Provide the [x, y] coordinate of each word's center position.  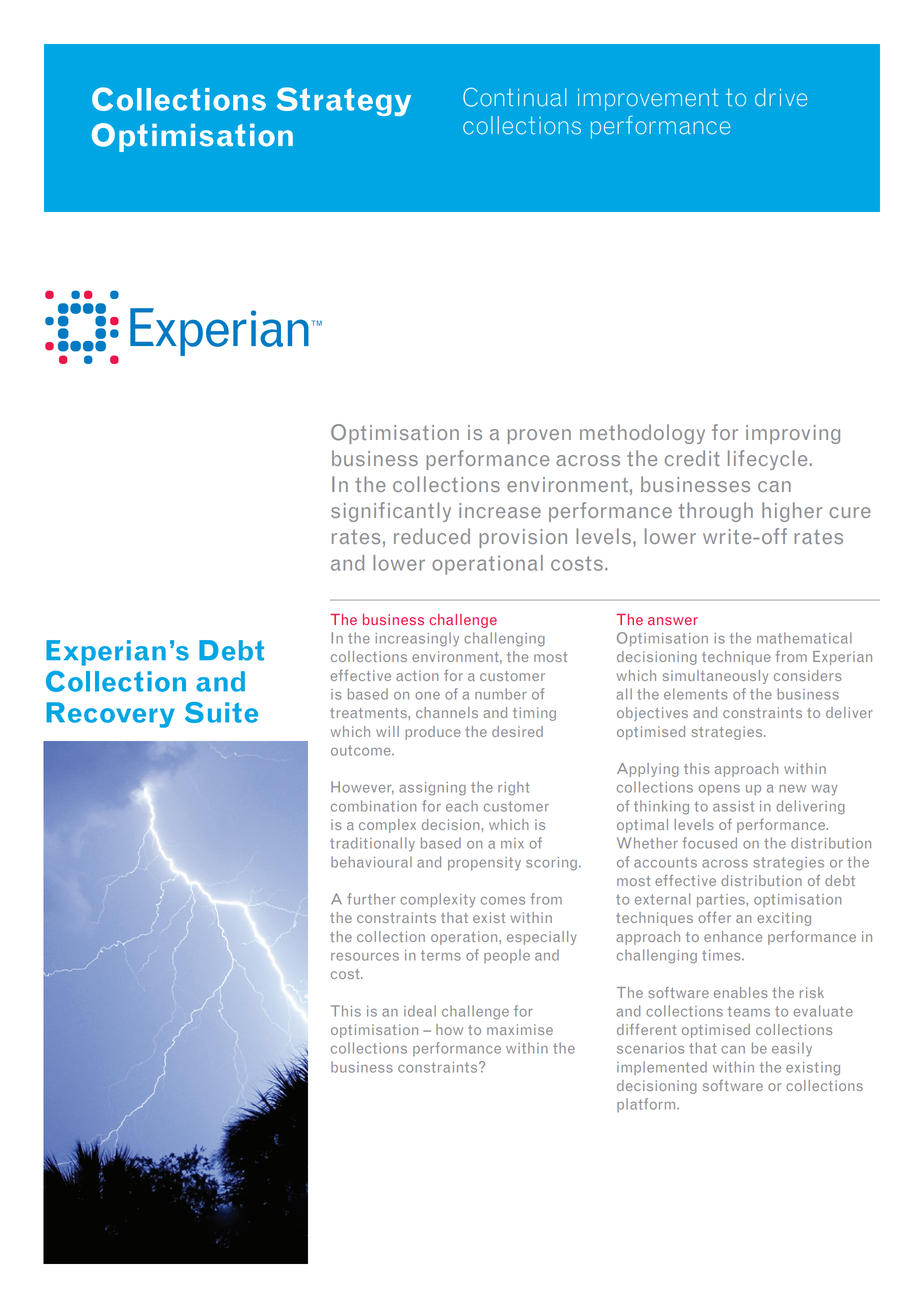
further [371, 899]
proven [539, 436]
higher [792, 512]
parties [722, 901]
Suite [221, 712]
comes [503, 901]
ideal [420, 1011]
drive [781, 97]
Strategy [344, 101]
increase [500, 510]
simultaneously [715, 677]
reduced [432, 536]
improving [793, 434]
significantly [391, 512]
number [501, 694]
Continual [515, 97]
